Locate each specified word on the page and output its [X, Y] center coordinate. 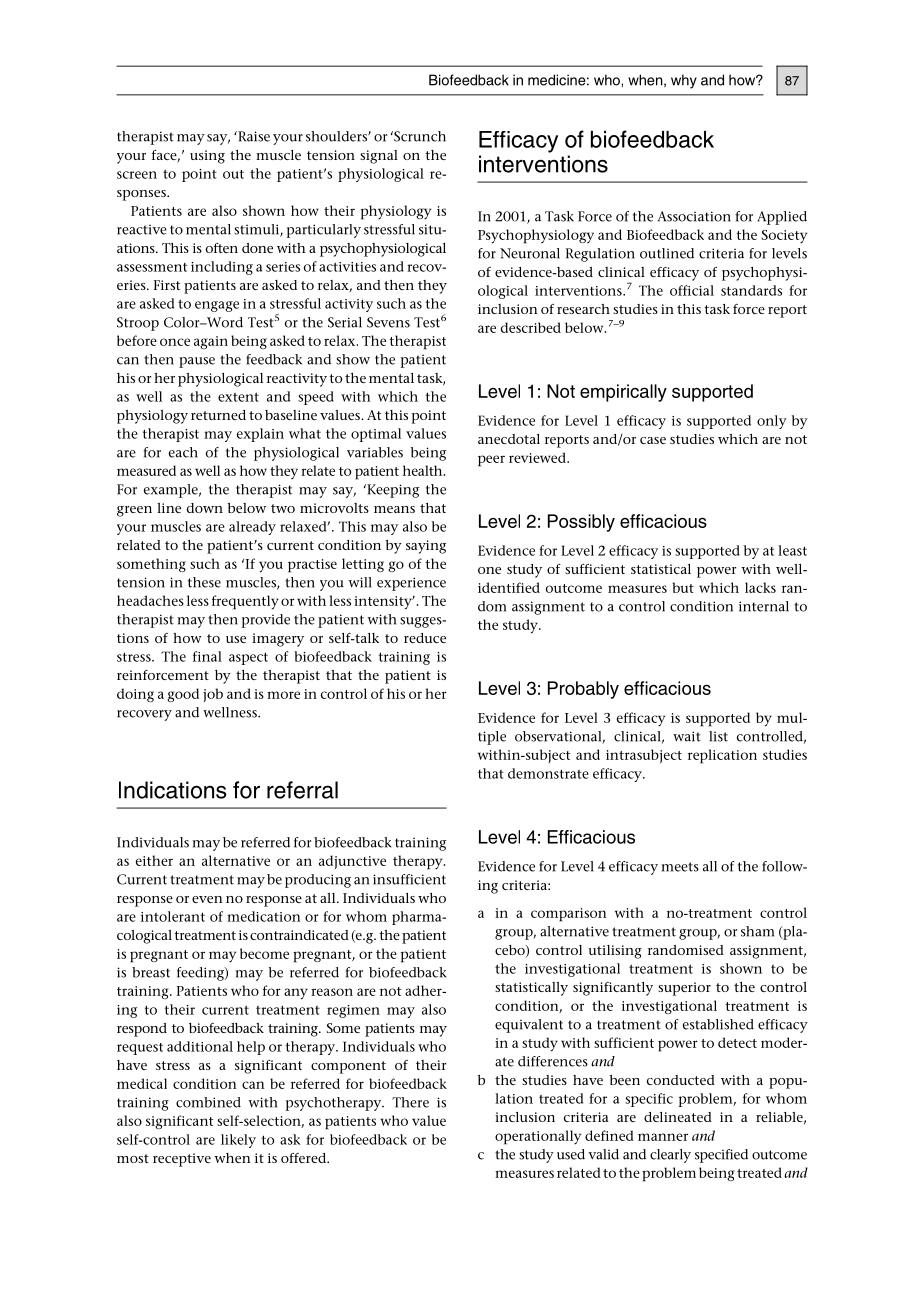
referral [302, 790]
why [684, 81]
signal [379, 157]
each [183, 452]
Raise [253, 136]
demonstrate [548, 773]
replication [722, 756]
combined [208, 1102]
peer [491, 461]
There [410, 1102]
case [653, 440]
